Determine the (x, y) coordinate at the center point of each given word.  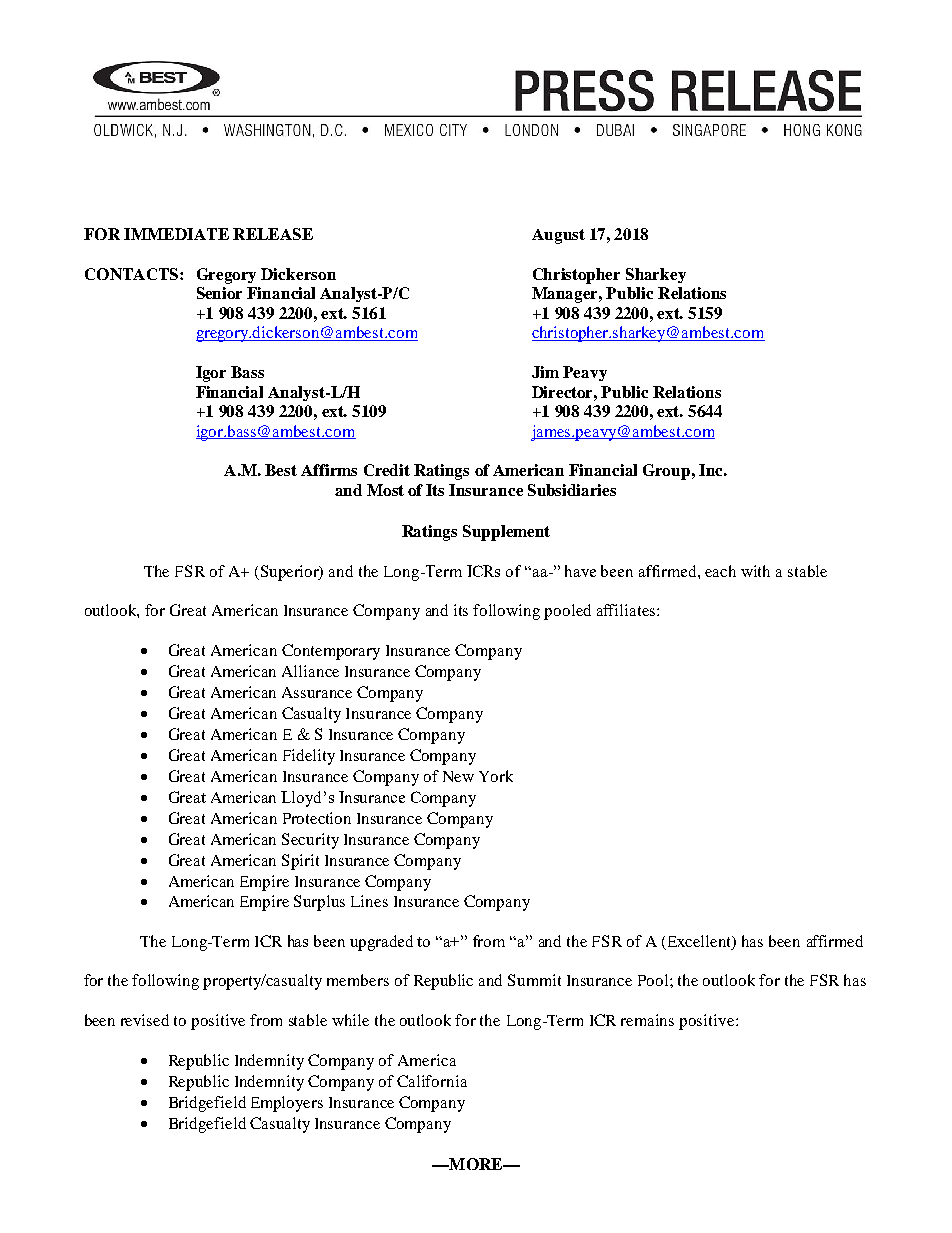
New (458, 776)
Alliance (310, 671)
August (558, 236)
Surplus (319, 903)
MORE (476, 1164)
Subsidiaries (572, 490)
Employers (287, 1104)
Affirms (329, 470)
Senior (219, 293)
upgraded (381, 943)
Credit (387, 470)
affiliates (627, 610)
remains (647, 1020)
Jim (545, 372)
